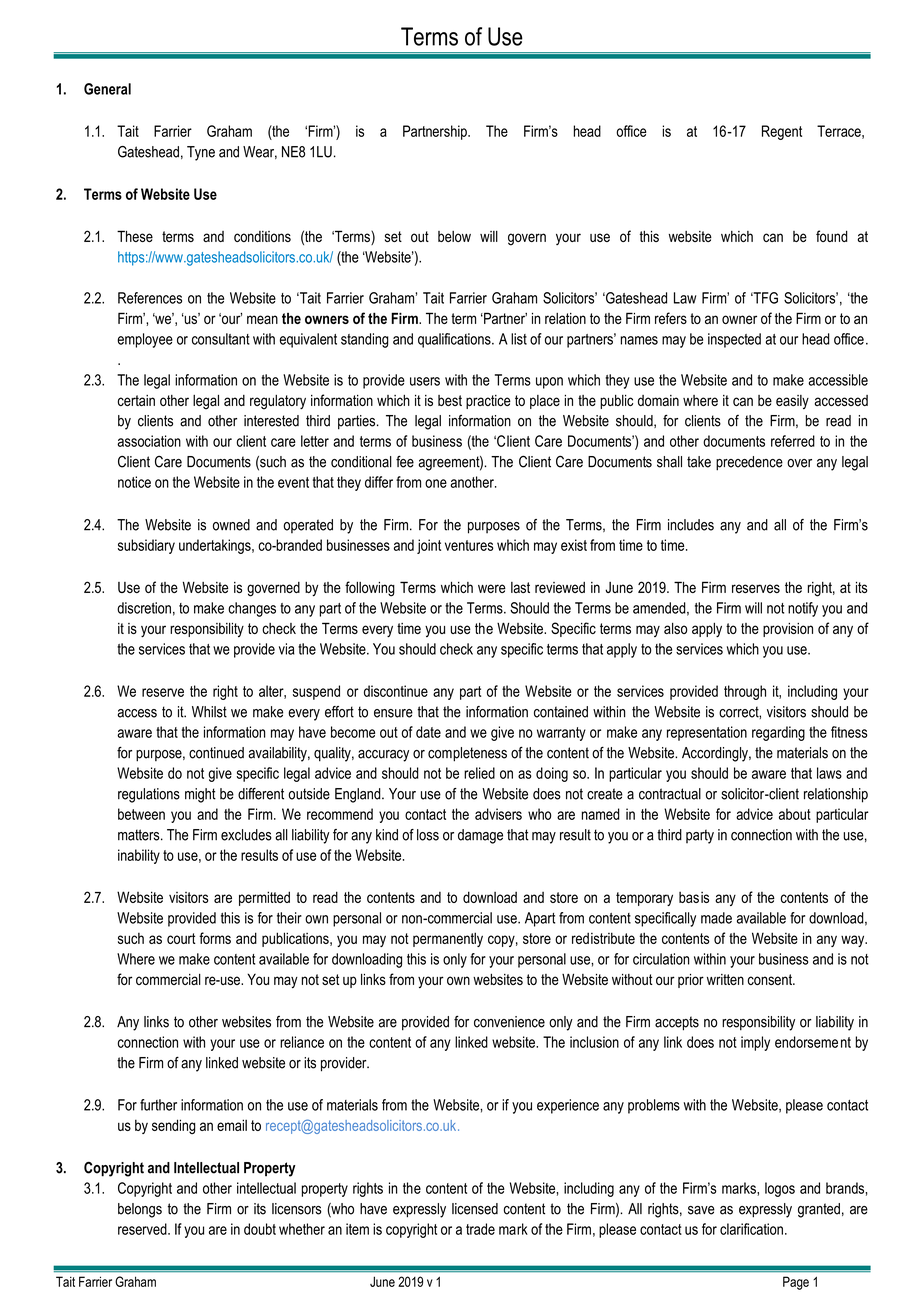 Image resolution: width=924 pixels, height=1307 pixels. What do you see at coordinates (454, 236) in the image?
I see `below` at bounding box center [454, 236].
